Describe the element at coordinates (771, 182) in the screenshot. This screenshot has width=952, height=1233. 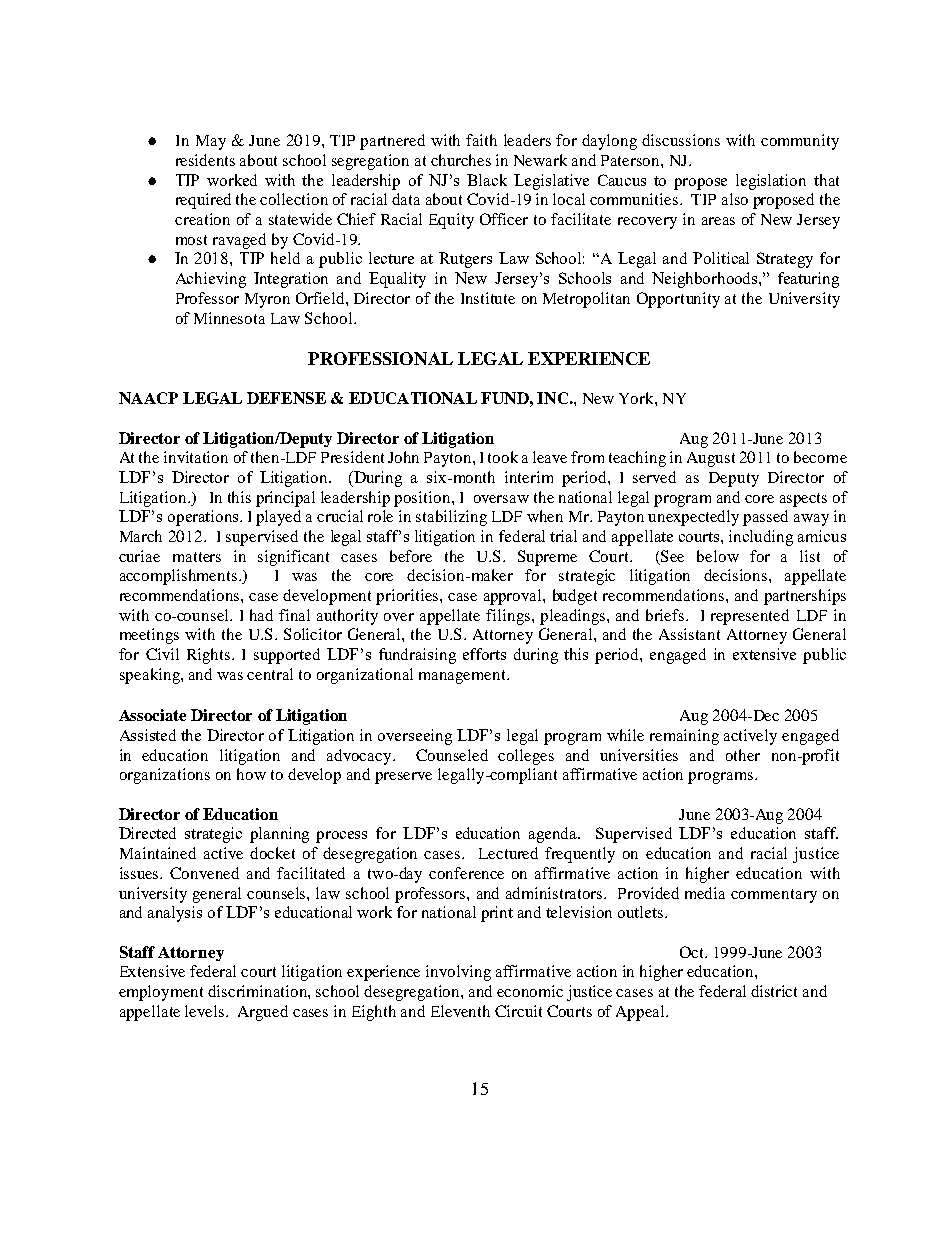
I see `legislation` at that location.
